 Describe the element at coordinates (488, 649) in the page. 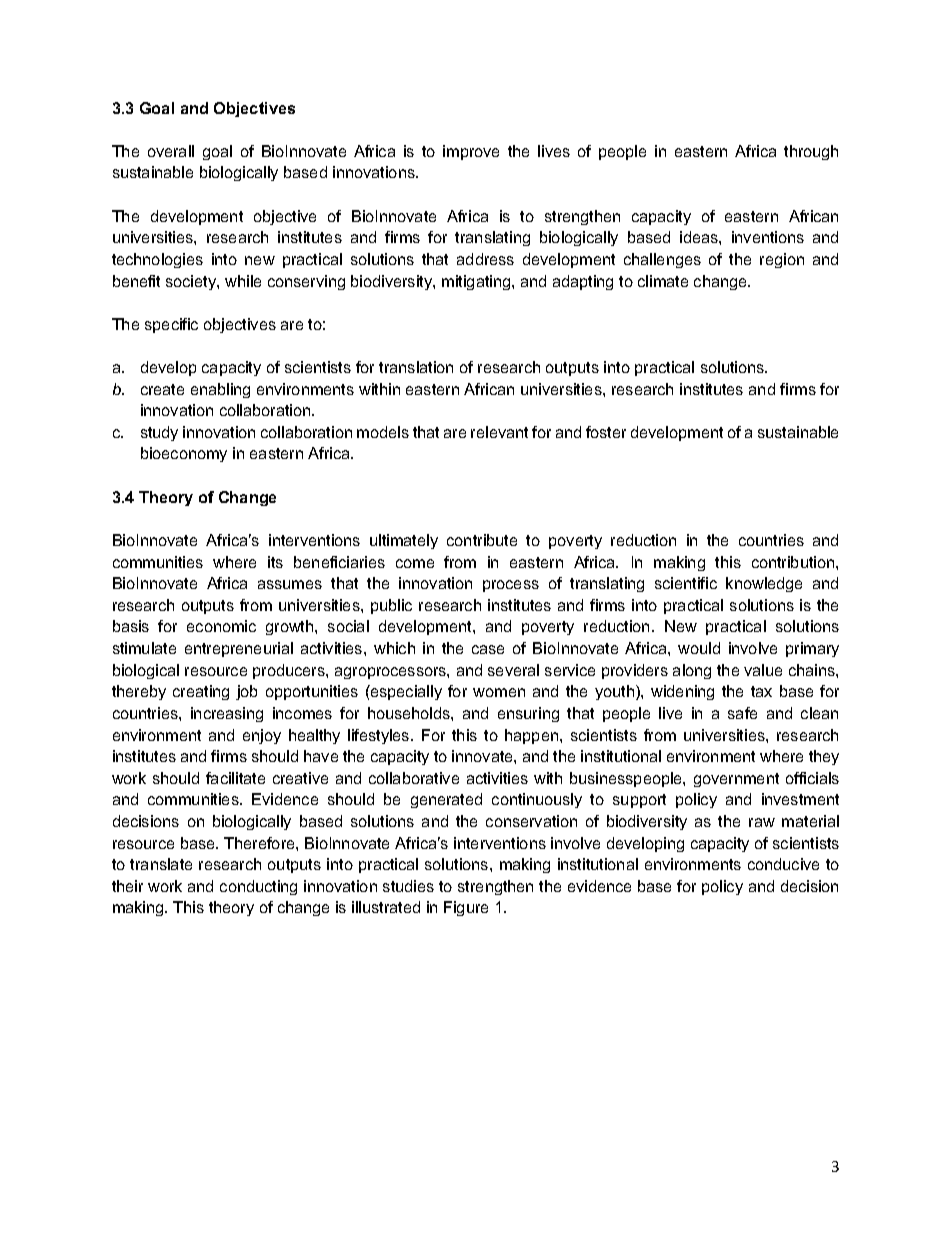

I see `case` at that location.
